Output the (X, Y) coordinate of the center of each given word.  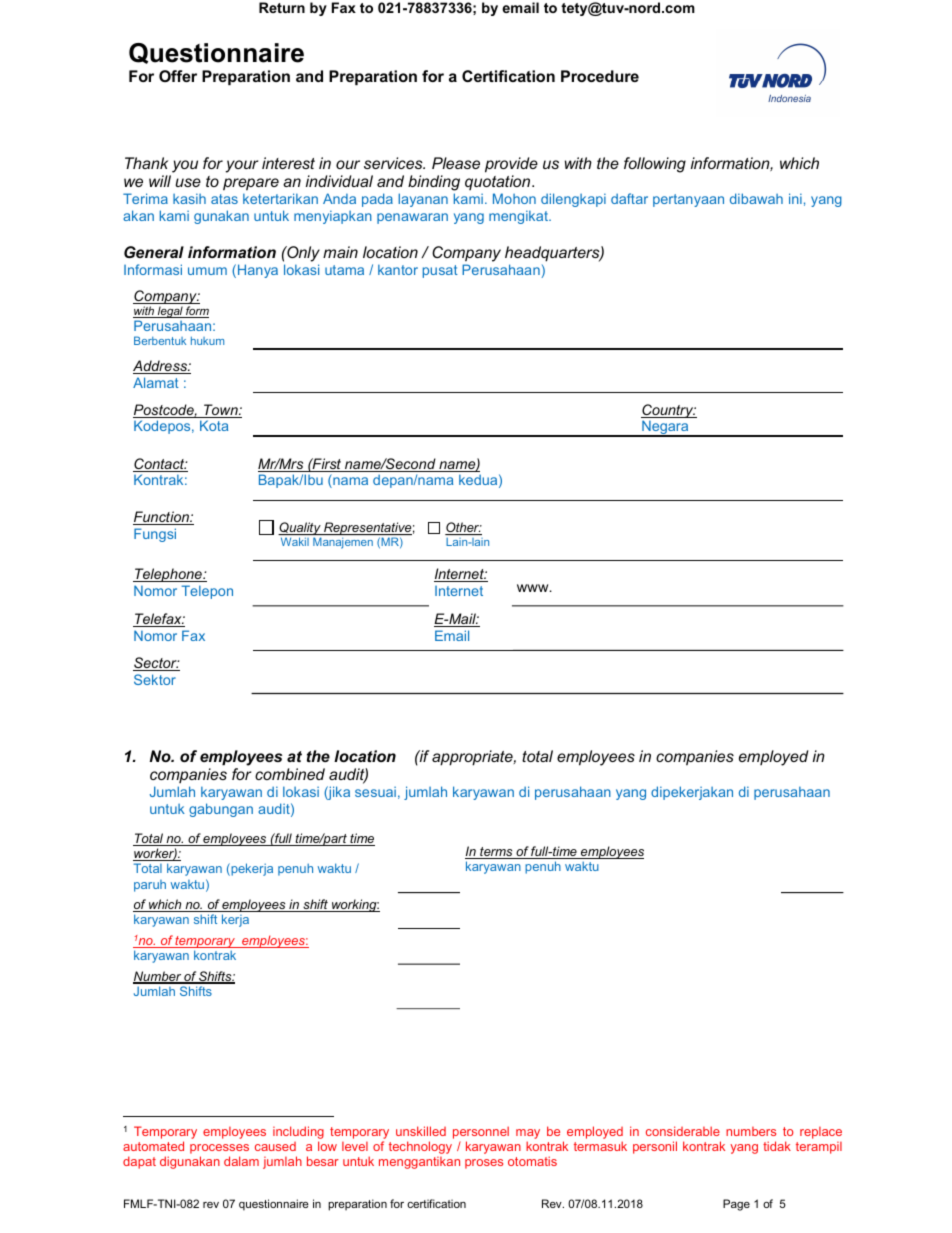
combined (290, 774)
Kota (214, 425)
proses (484, 1164)
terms (496, 853)
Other (463, 528)
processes (219, 1150)
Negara (665, 428)
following (655, 165)
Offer (178, 76)
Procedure (600, 76)
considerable (683, 1131)
